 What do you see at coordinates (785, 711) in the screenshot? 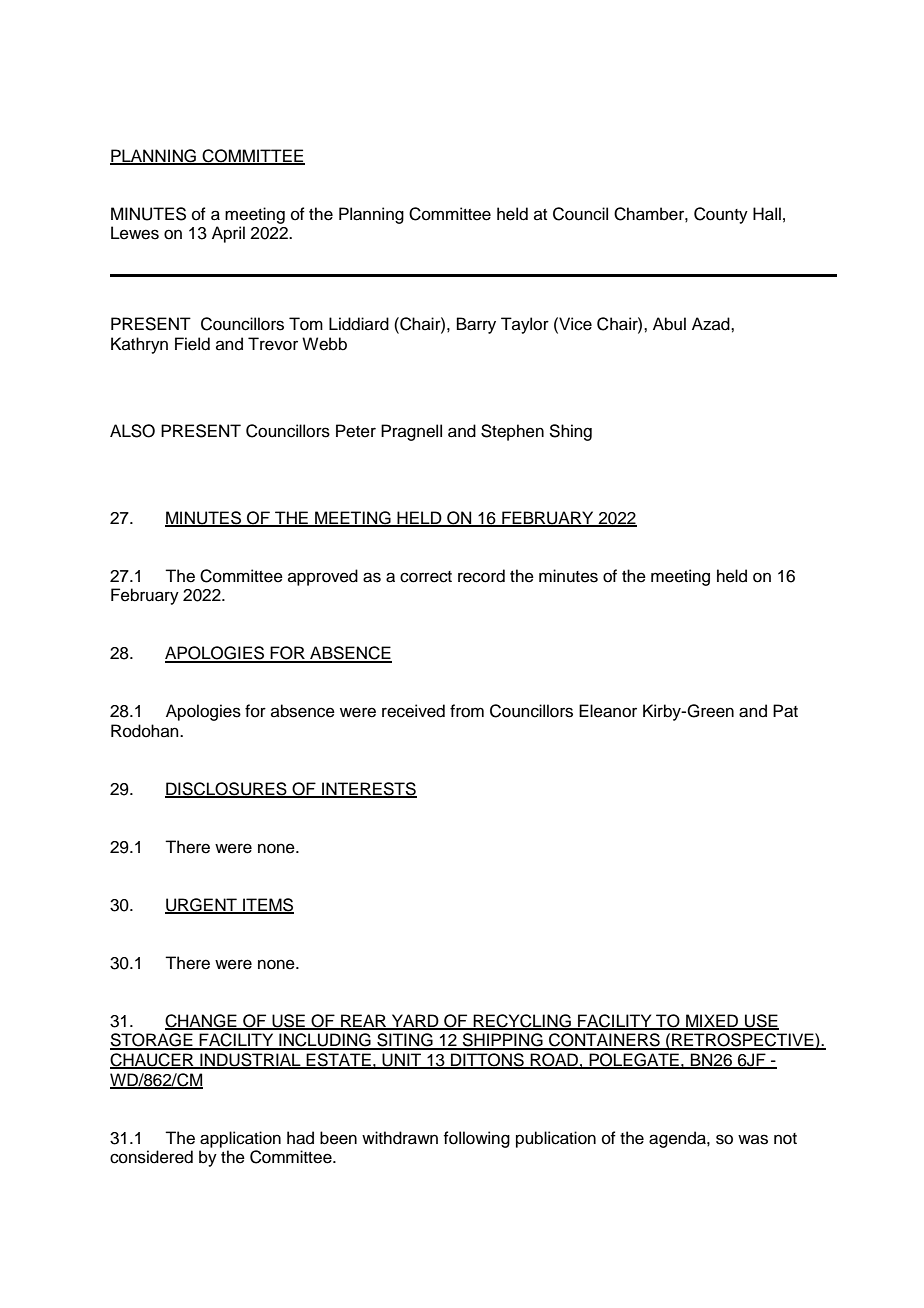
I see `Pat` at bounding box center [785, 711].
